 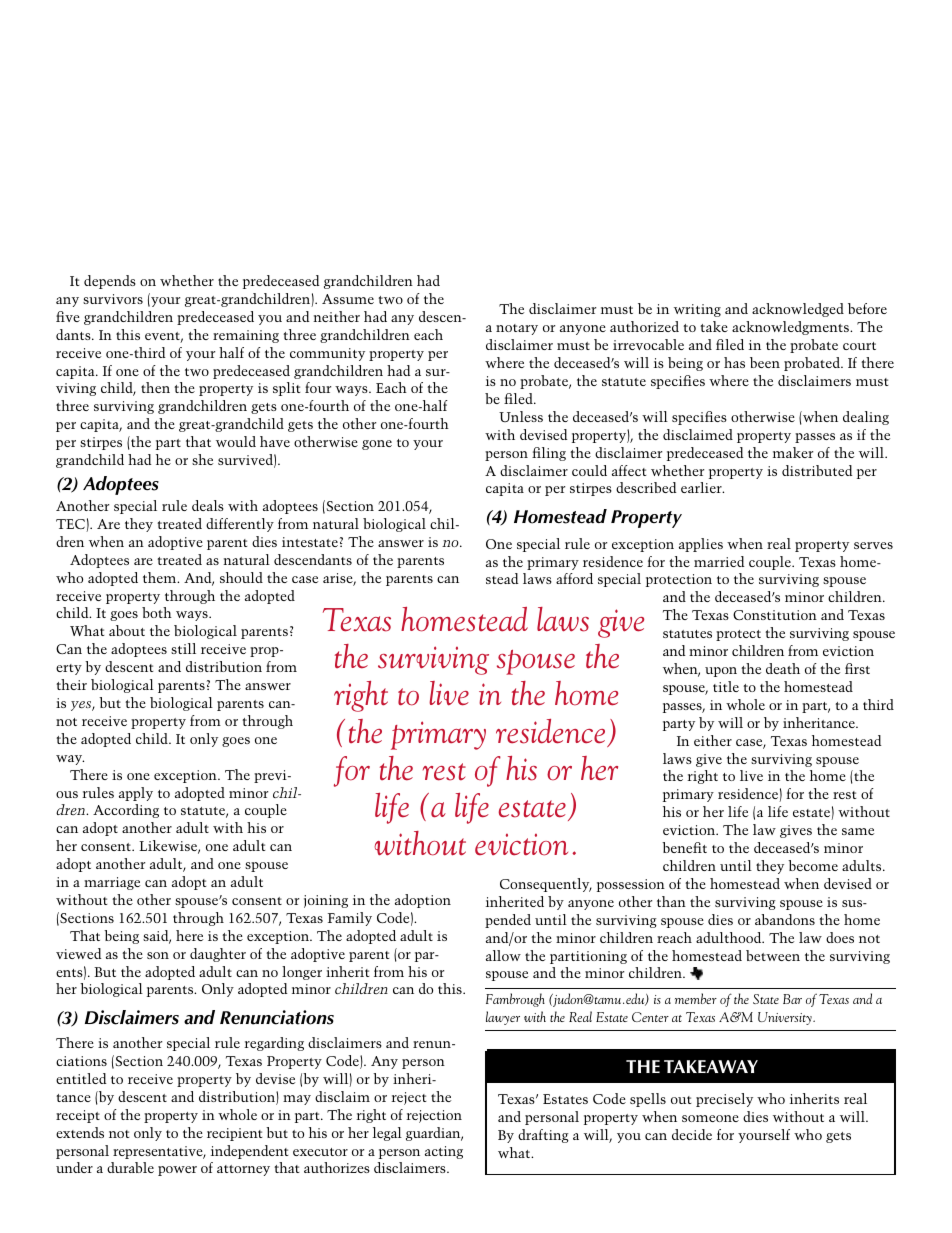 What do you see at coordinates (218, 955) in the screenshot?
I see `daughter` at bounding box center [218, 955].
